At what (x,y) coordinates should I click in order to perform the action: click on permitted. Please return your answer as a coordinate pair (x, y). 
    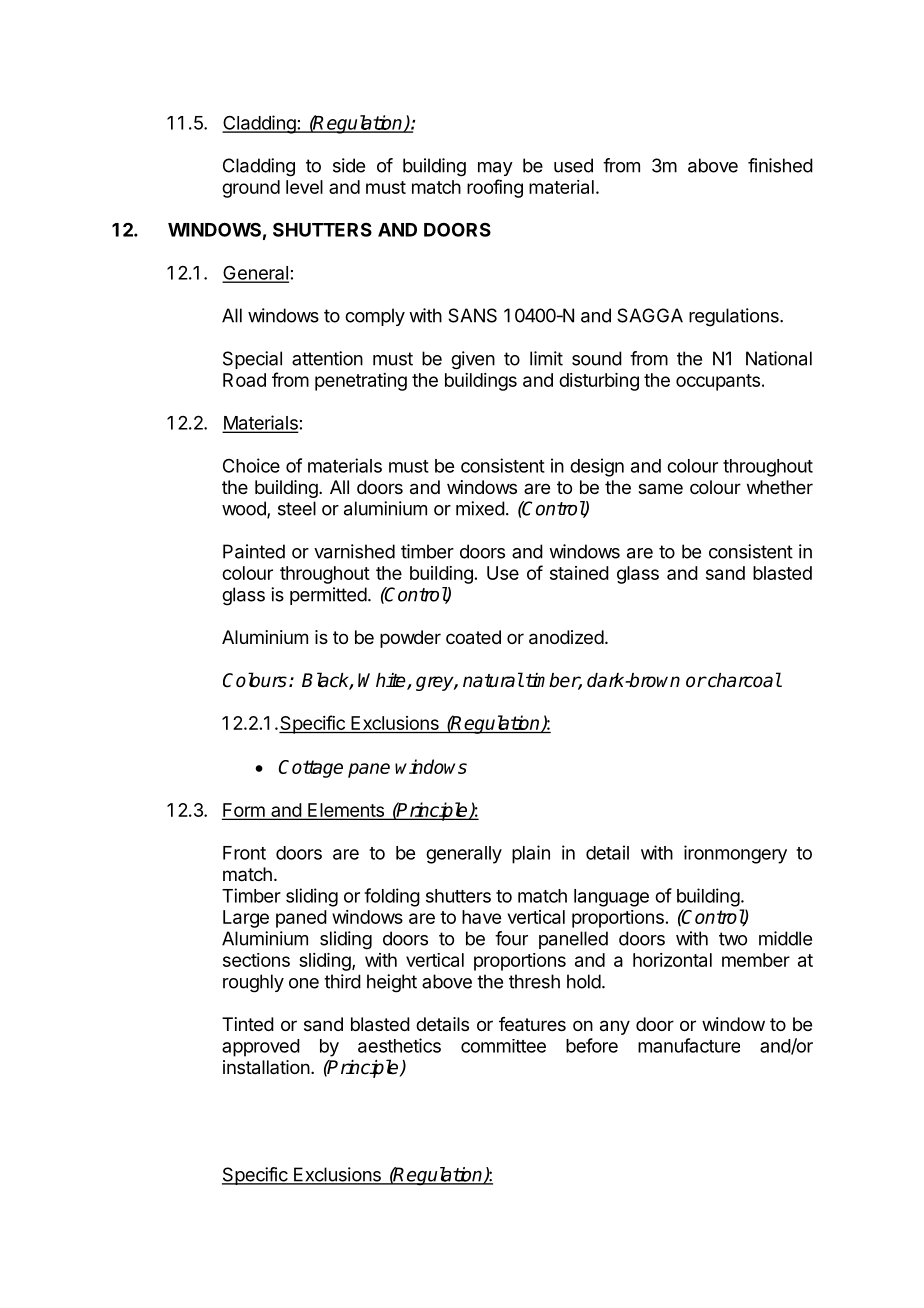
    Looking at the image, I should click on (328, 596).
